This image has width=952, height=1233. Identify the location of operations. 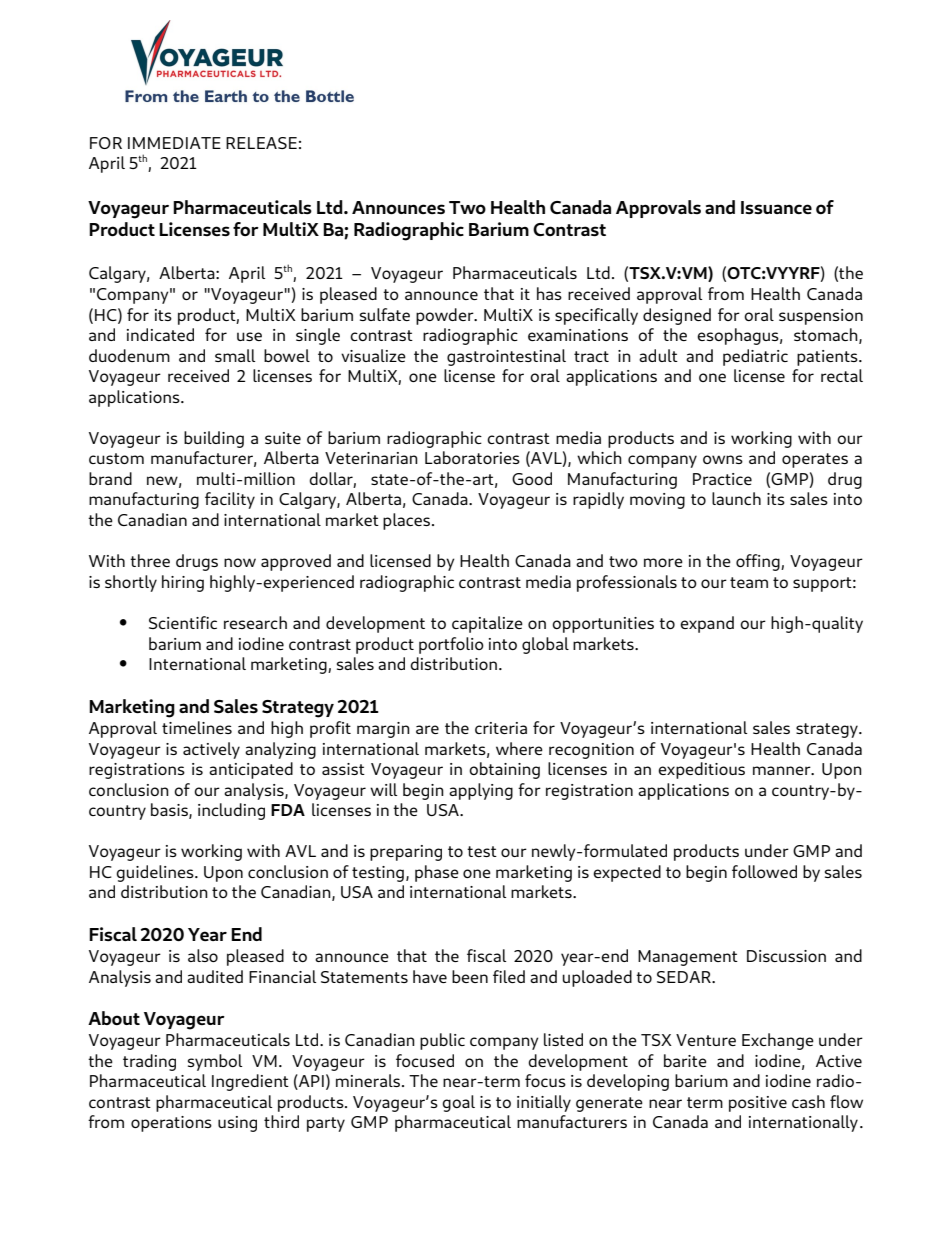
(171, 1124).
